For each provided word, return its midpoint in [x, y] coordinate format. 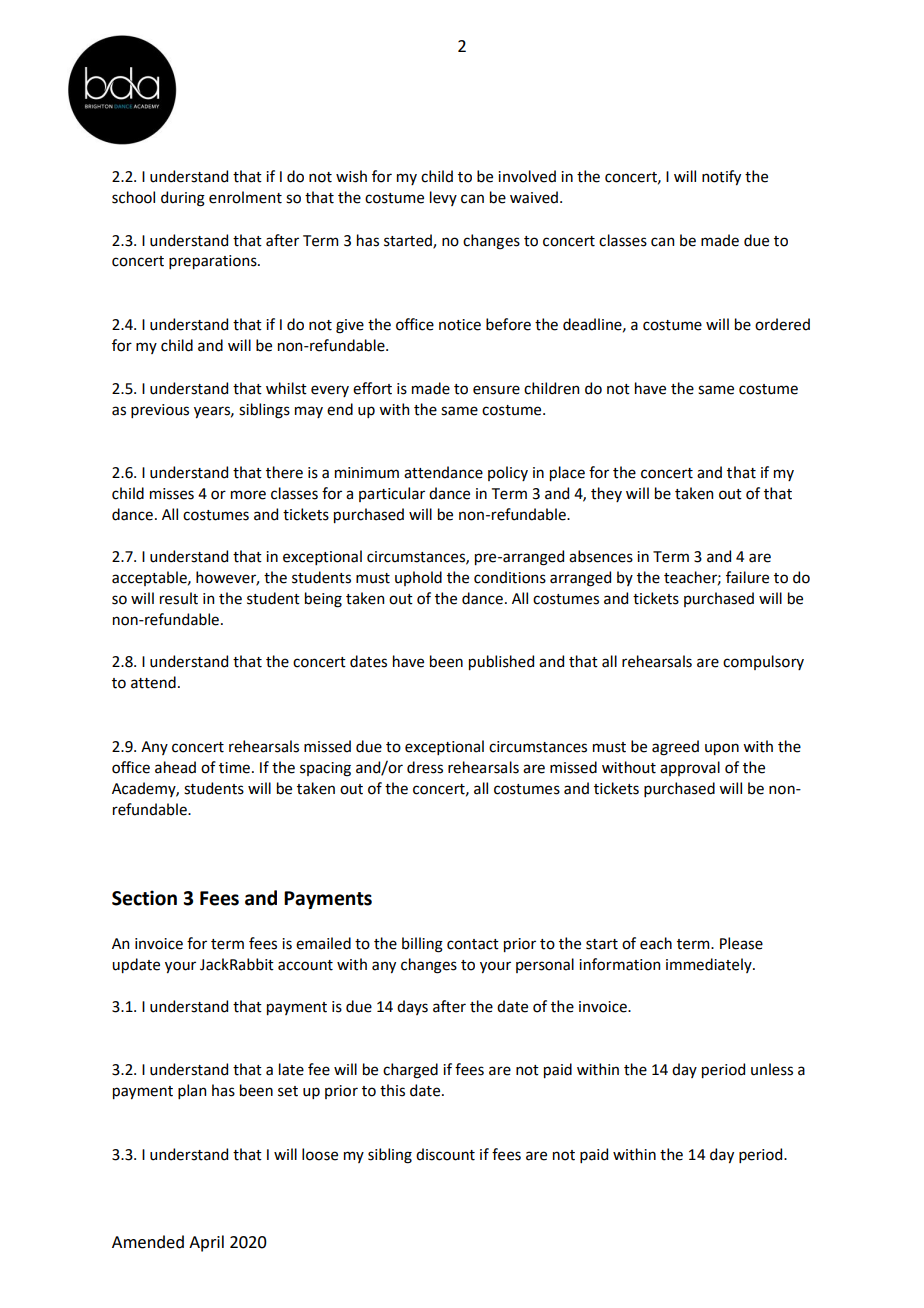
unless [772, 1069]
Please [741, 943]
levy [443, 198]
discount [445, 1154]
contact [473, 944]
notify [721, 177]
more [248, 495]
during [183, 199]
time [234, 768]
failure [747, 577]
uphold [418, 578]
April [206, 1243]
